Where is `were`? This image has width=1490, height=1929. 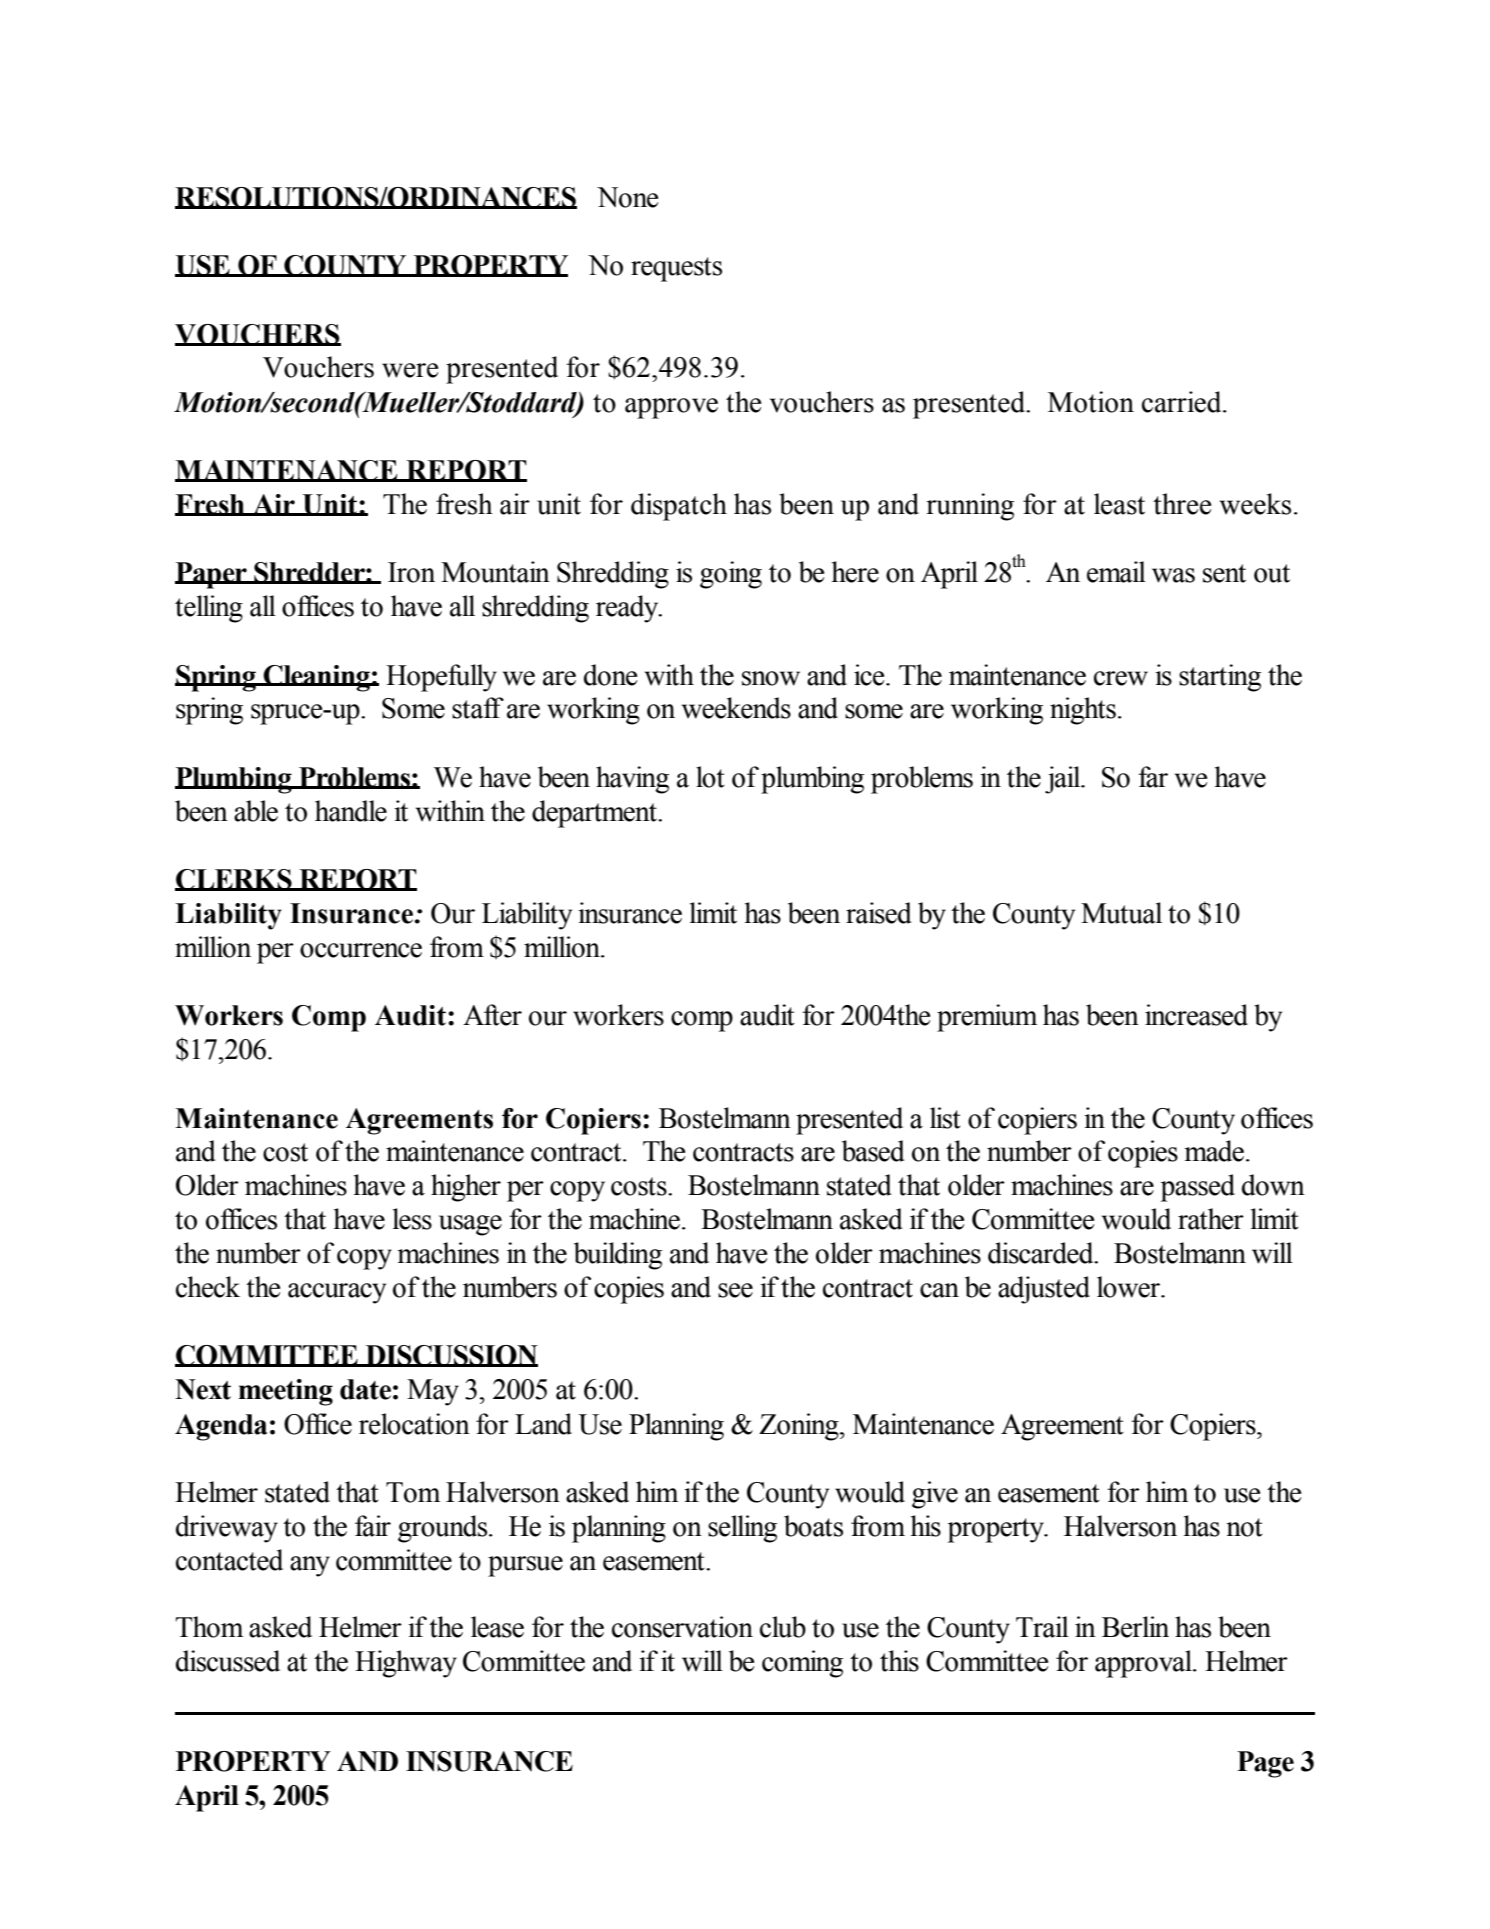
were is located at coordinates (410, 370).
